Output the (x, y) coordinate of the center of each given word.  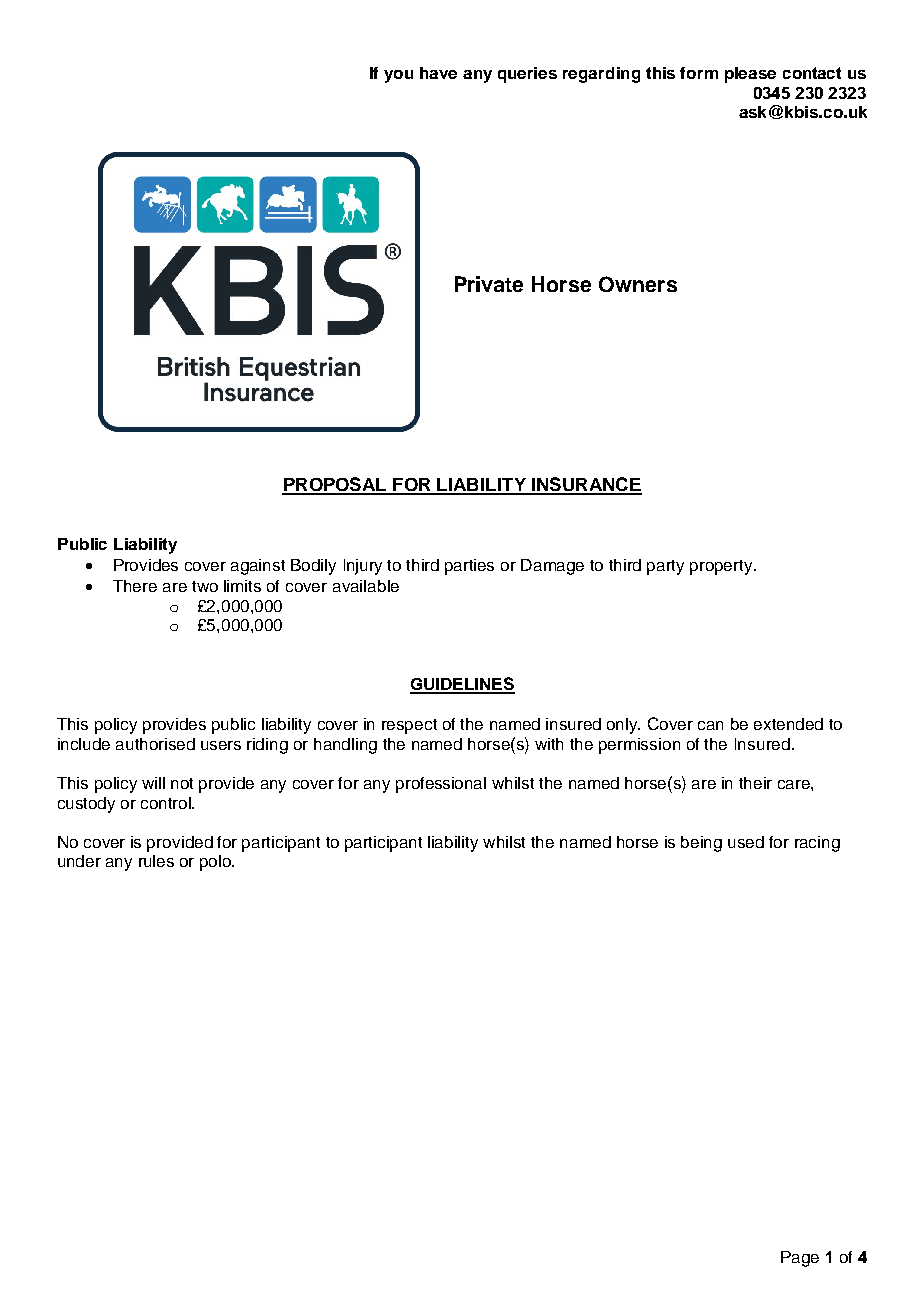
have (438, 73)
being (701, 844)
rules (156, 861)
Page (800, 1259)
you (398, 76)
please (750, 75)
